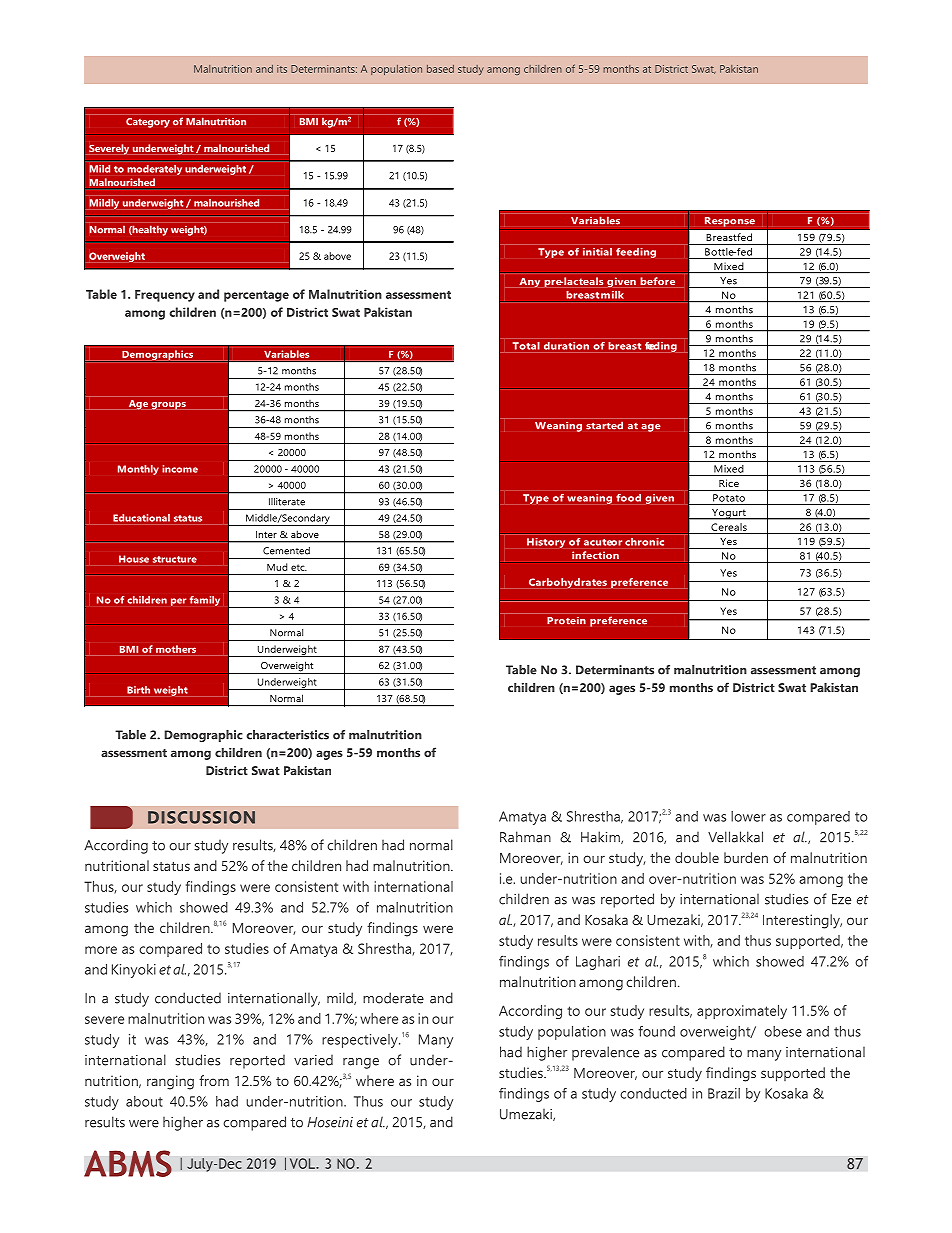 This page has width=952, height=1233. What do you see at coordinates (636, 253) in the page?
I see `feeding` at bounding box center [636, 253].
